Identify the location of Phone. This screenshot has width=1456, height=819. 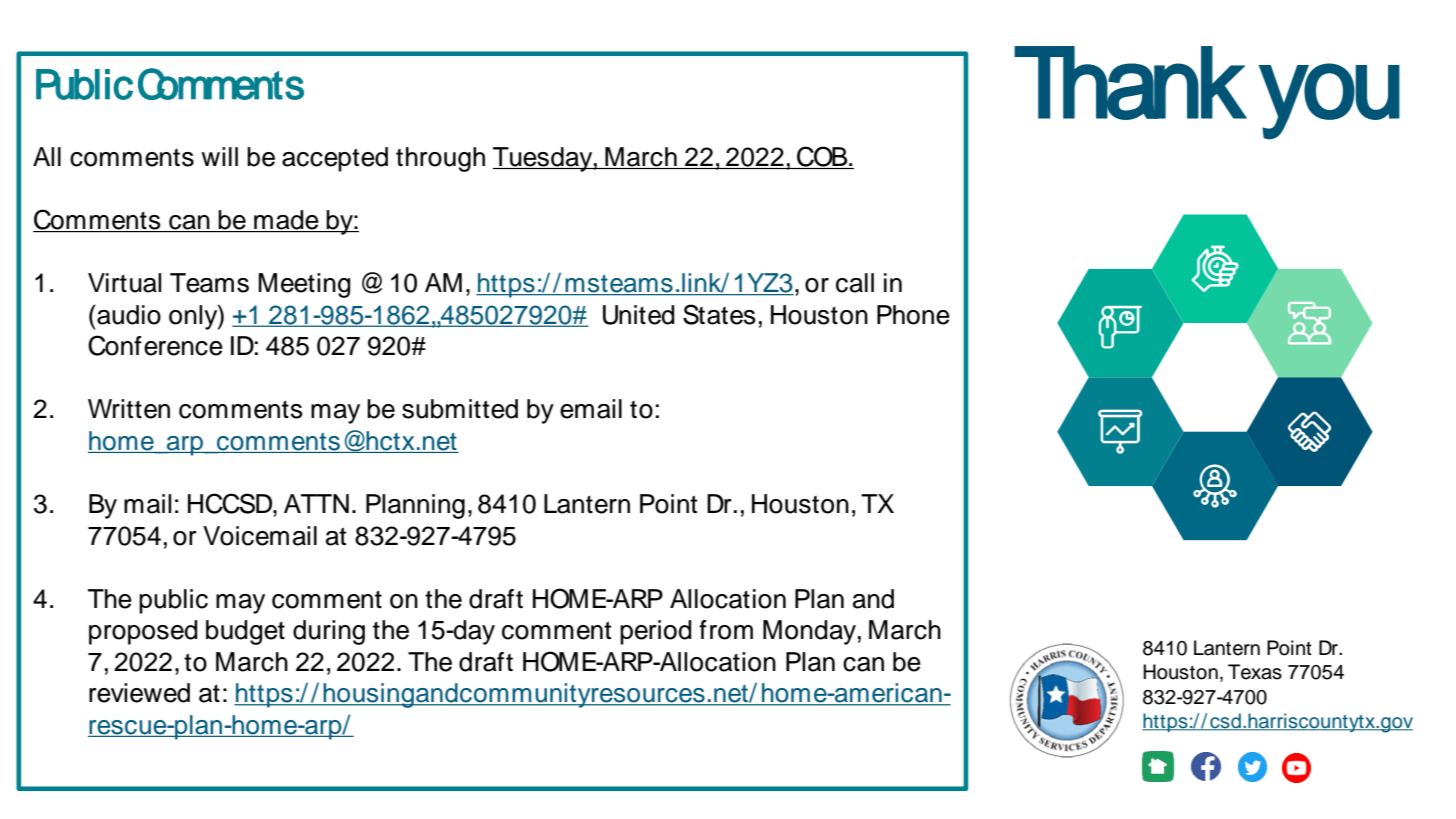
(913, 315).
